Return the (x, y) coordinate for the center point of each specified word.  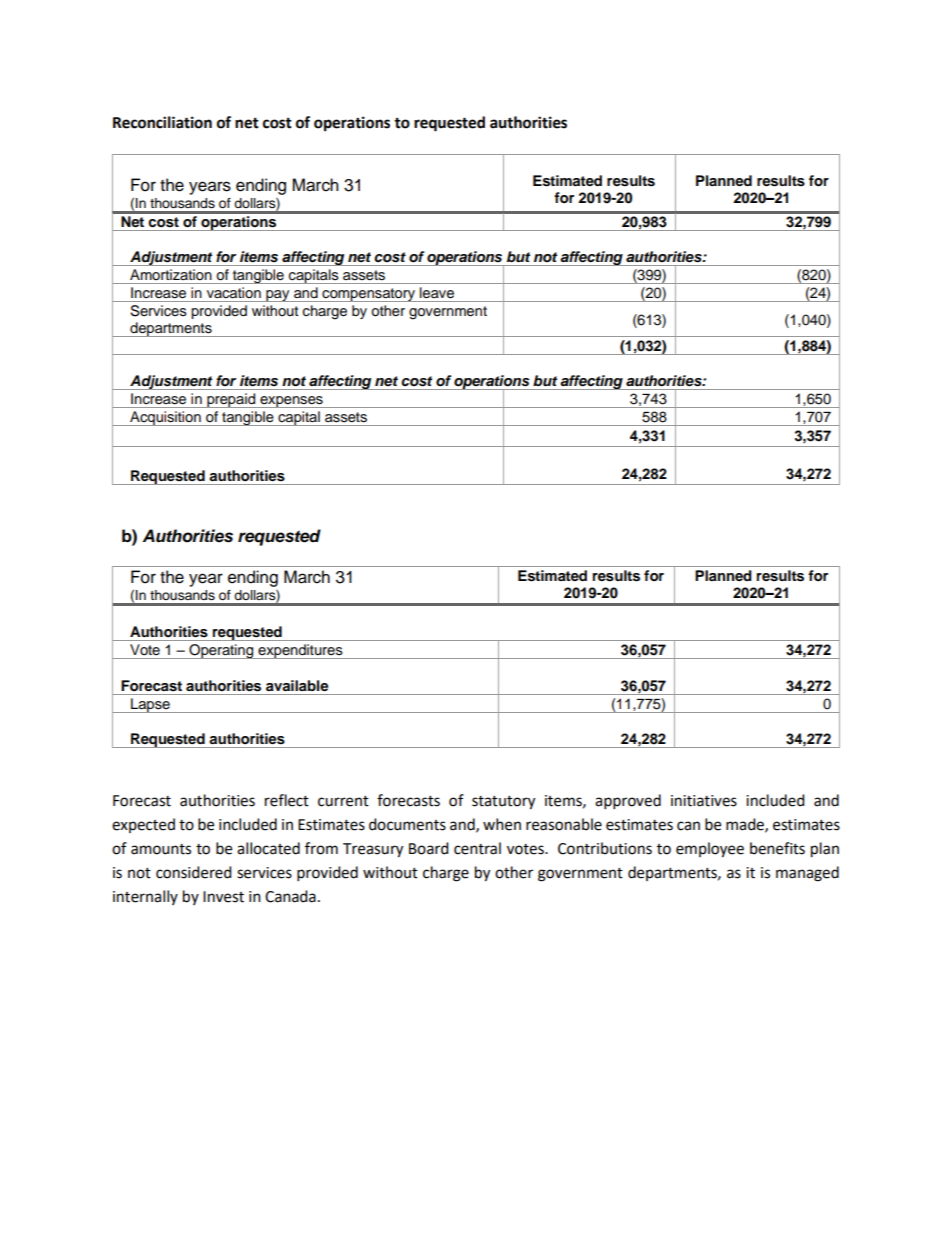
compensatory (368, 295)
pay (278, 296)
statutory (503, 803)
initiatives (704, 801)
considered (194, 872)
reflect (287, 800)
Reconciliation (162, 122)
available (297, 685)
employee (710, 850)
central (477, 848)
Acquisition (165, 418)
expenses (291, 402)
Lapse (150, 705)
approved (628, 802)
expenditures (300, 651)
